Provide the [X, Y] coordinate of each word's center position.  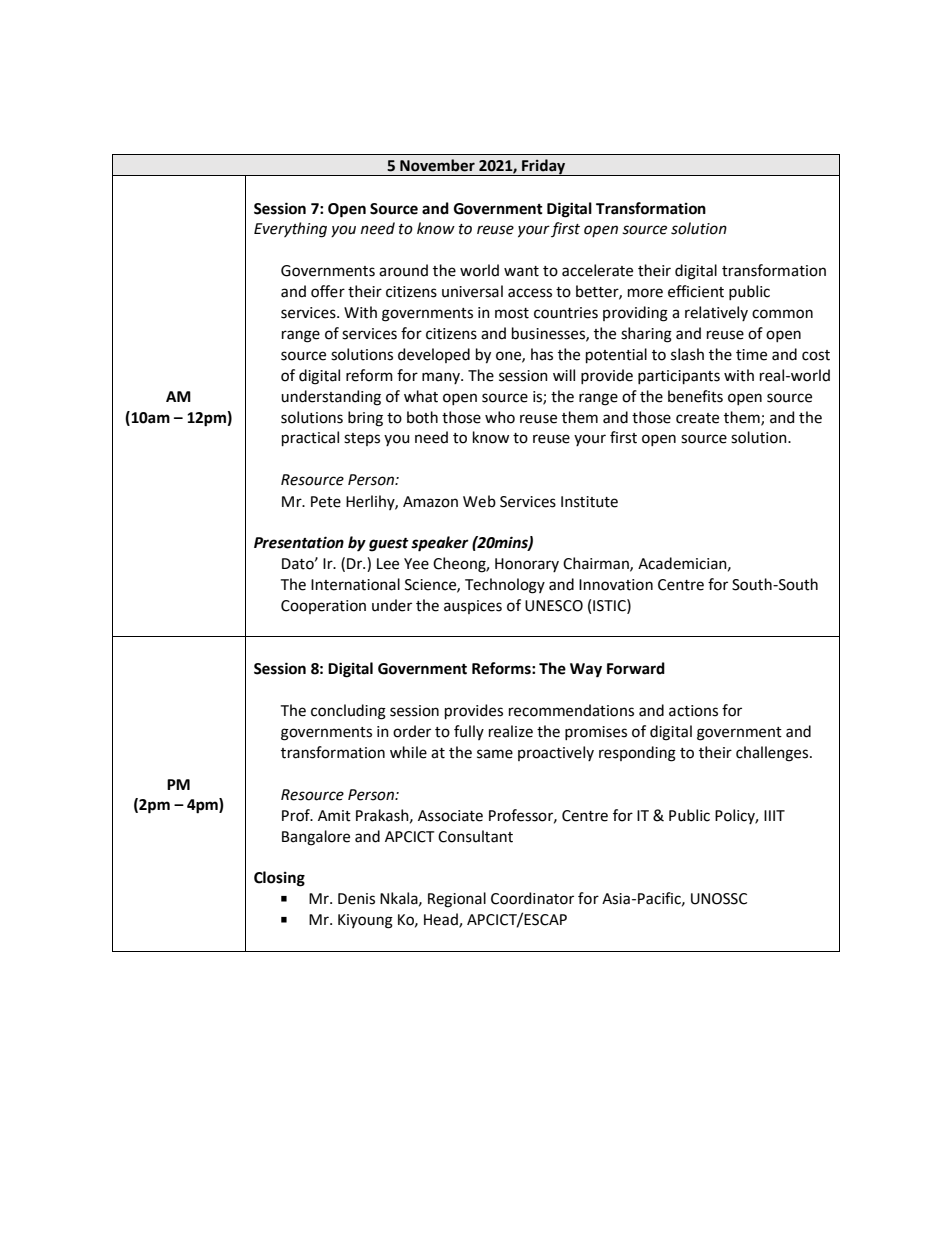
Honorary [527, 565]
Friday [544, 167]
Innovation [616, 585]
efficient [696, 291]
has [542, 354]
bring [365, 419]
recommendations [571, 710]
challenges [773, 754]
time [751, 355]
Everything [290, 230]
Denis [356, 899]
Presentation [299, 542]
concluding [348, 712]
